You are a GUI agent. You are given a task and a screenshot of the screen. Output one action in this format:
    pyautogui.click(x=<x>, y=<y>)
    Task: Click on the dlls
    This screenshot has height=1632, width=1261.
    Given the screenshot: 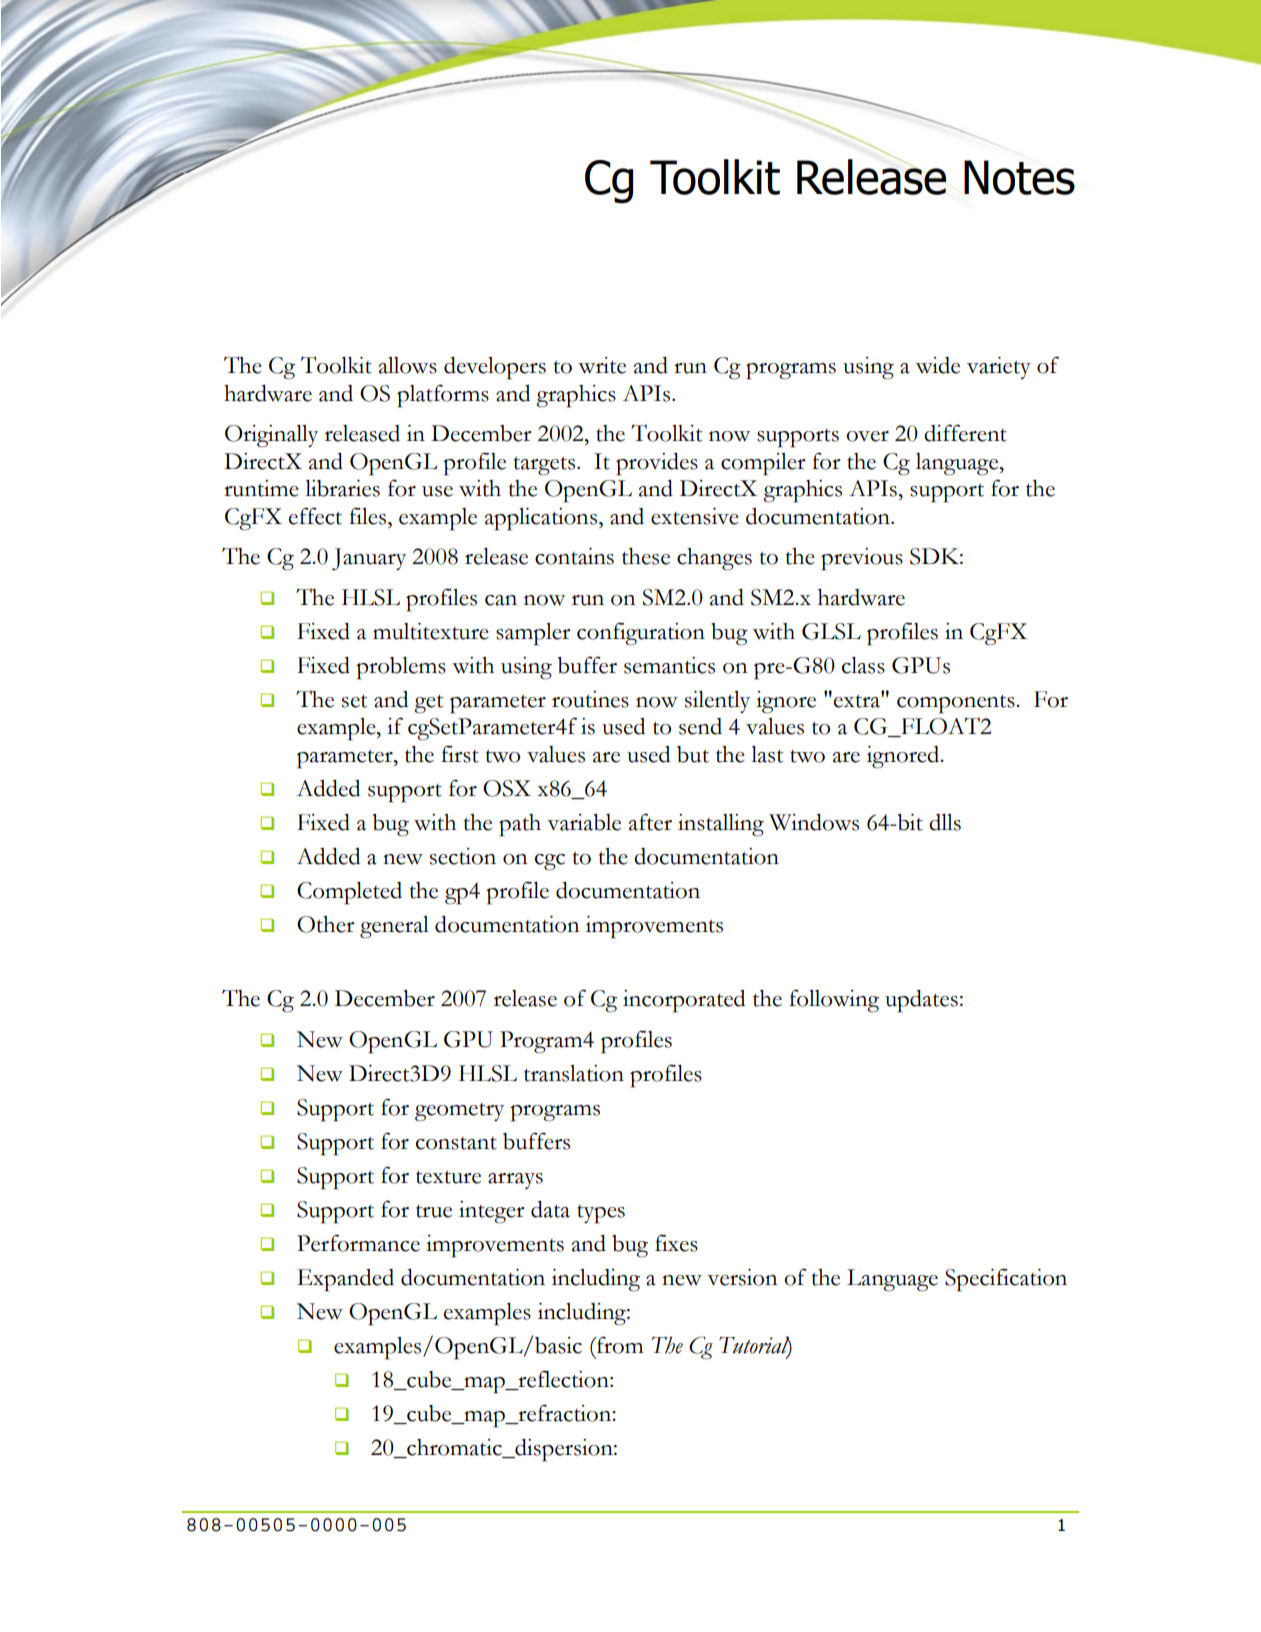 What is the action you would take?
    pyautogui.click(x=945, y=822)
